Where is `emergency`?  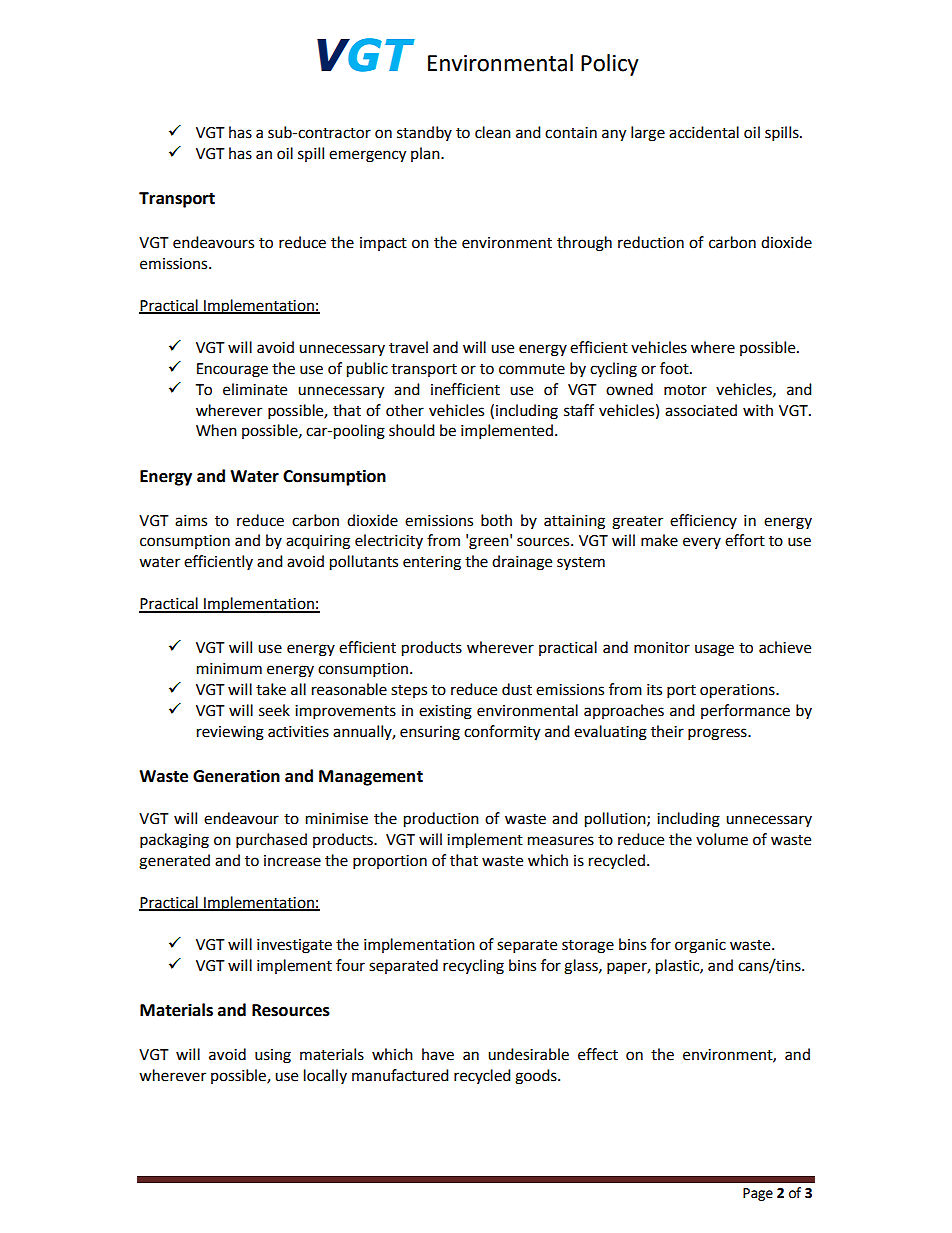
emergency is located at coordinates (367, 156).
